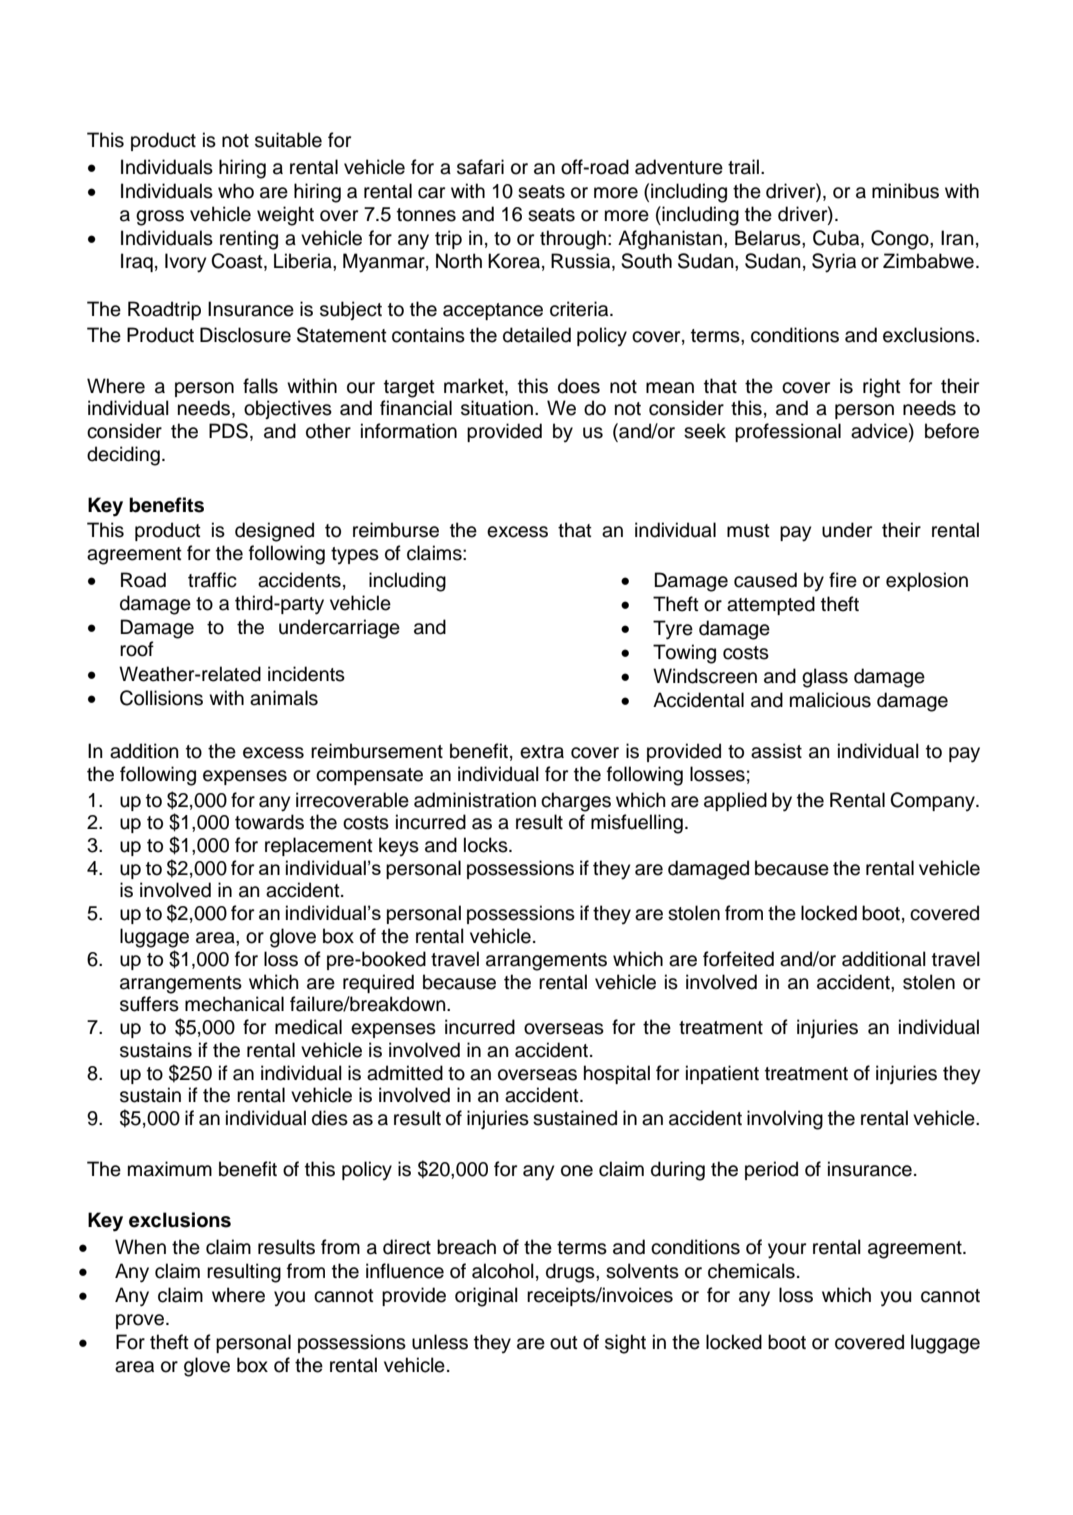 Image resolution: width=1073 pixels, height=1515 pixels. What do you see at coordinates (738, 959) in the image?
I see `forfeited` at bounding box center [738, 959].
